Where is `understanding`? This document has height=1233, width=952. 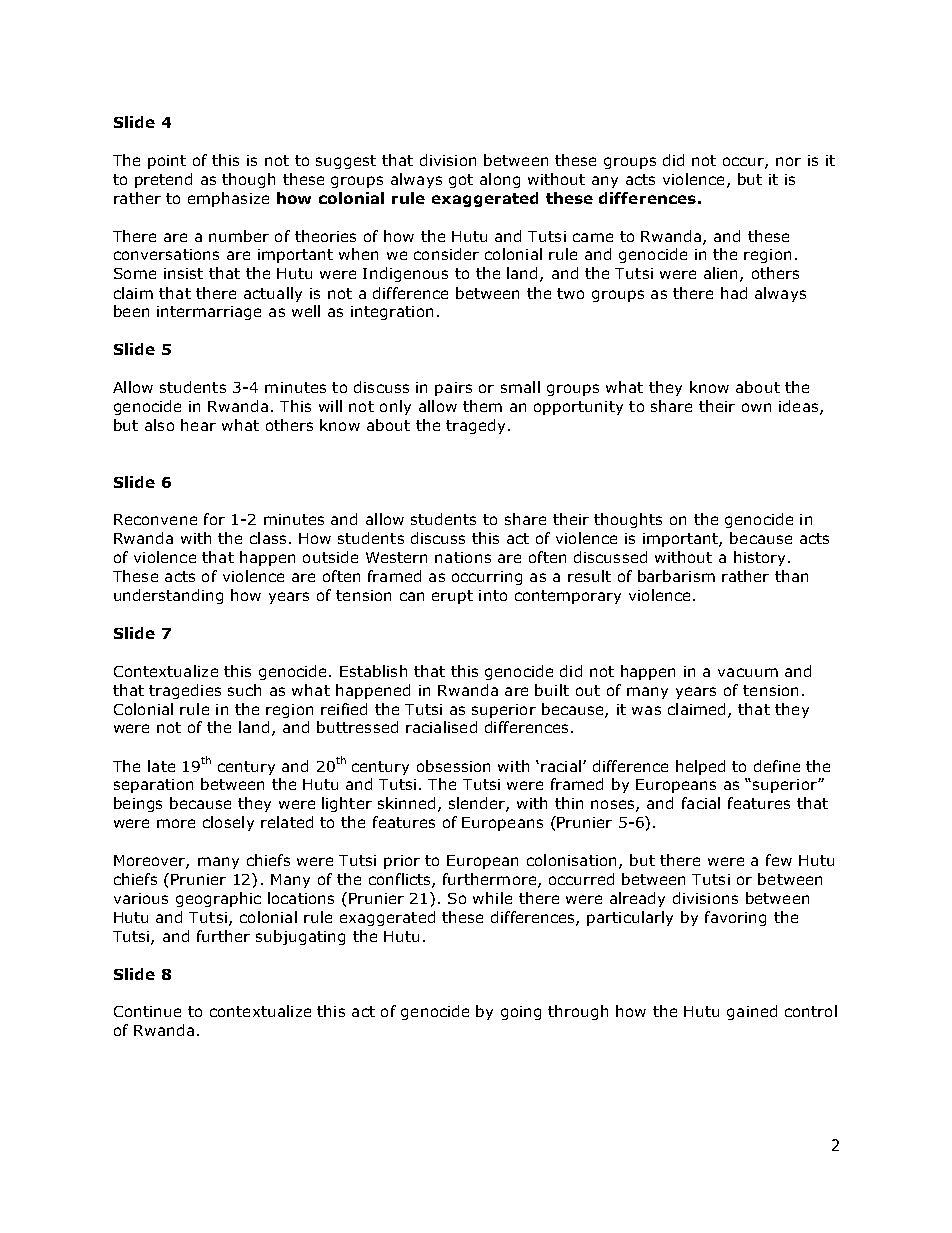 understanding is located at coordinates (168, 596).
